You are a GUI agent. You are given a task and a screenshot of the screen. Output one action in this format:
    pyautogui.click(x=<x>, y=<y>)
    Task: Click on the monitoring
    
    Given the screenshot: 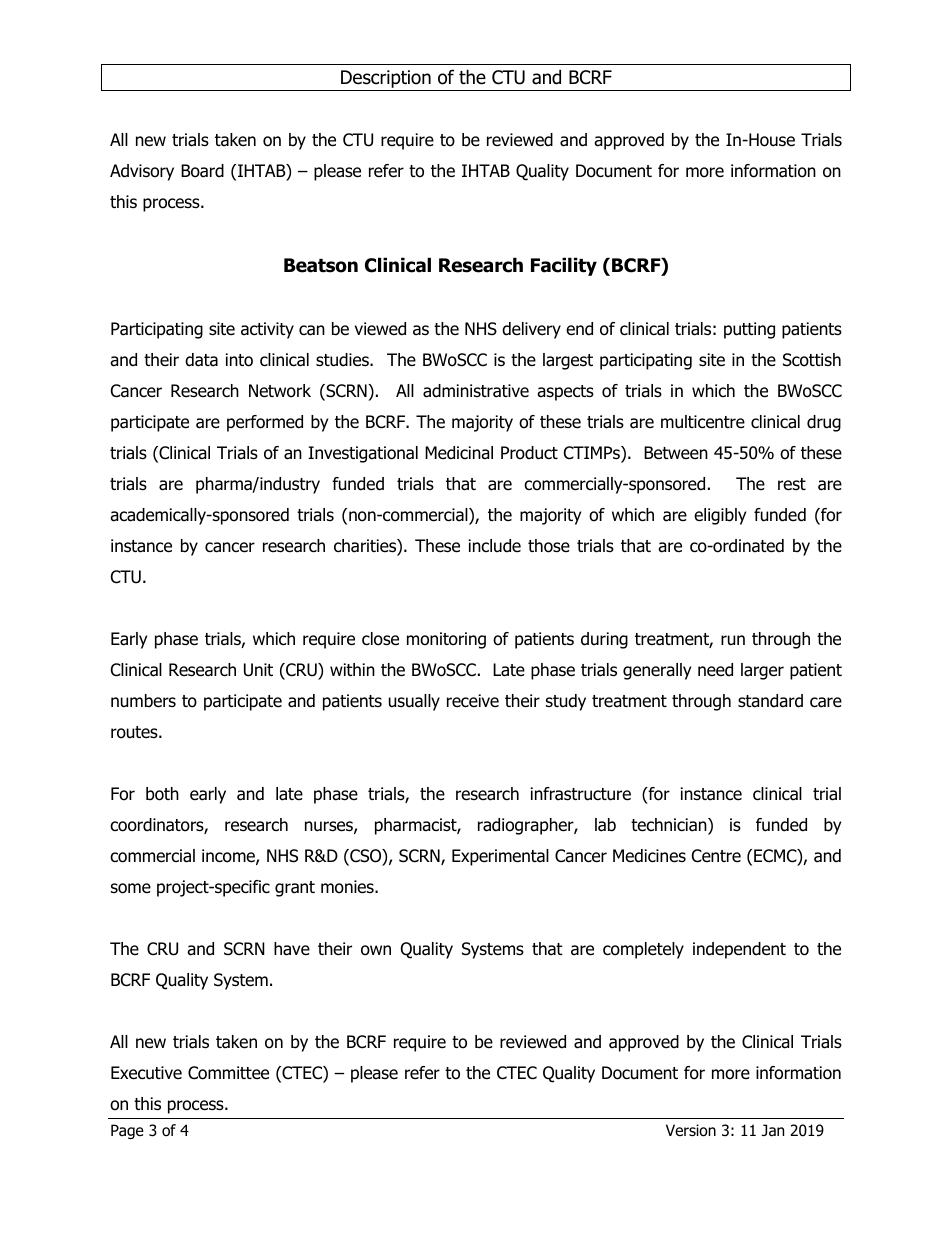 What is the action you would take?
    pyautogui.click(x=446, y=640)
